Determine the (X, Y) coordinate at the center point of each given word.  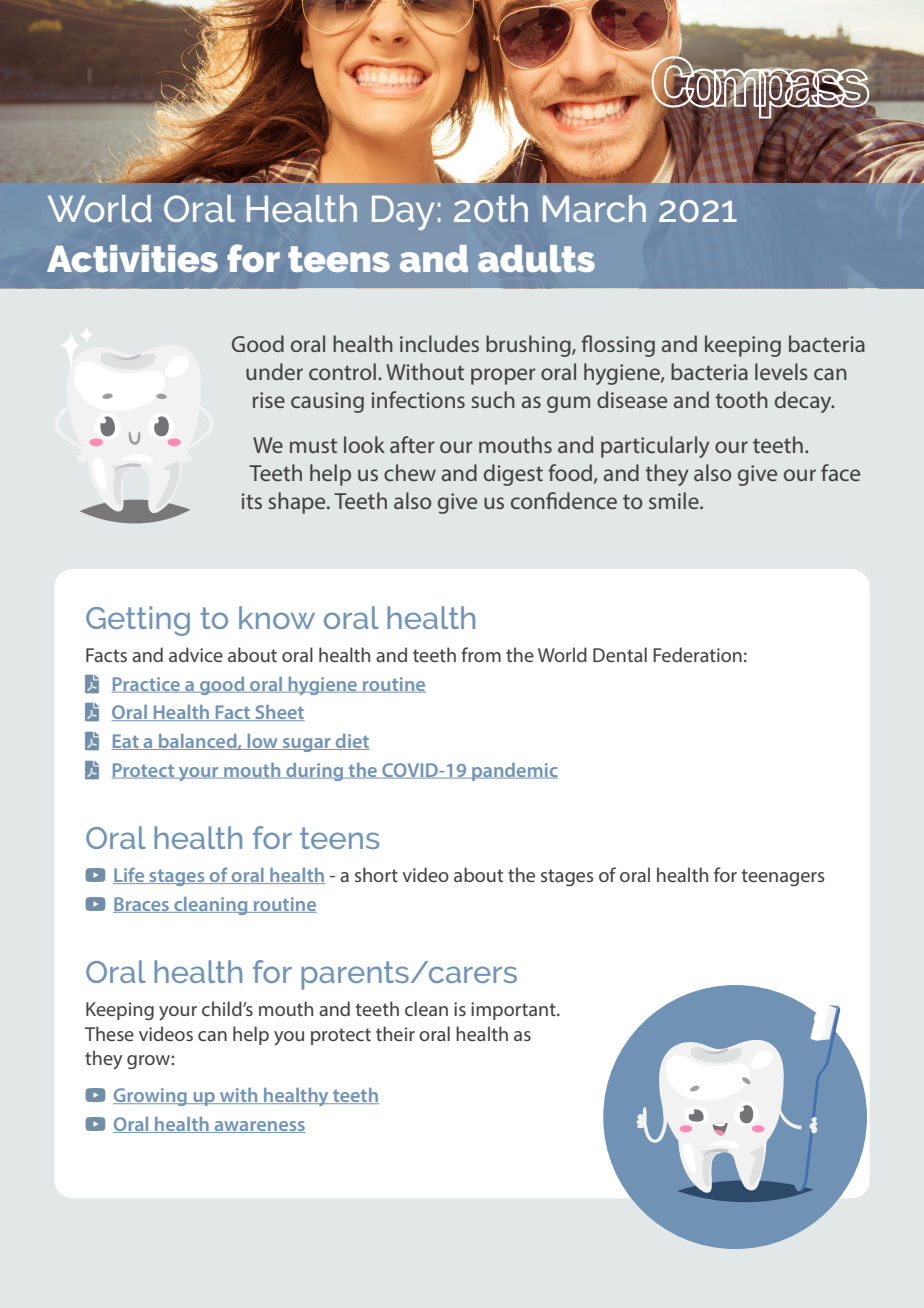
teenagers (783, 877)
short (376, 874)
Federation (697, 654)
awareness (259, 1127)
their (395, 1033)
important (514, 1011)
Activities (132, 259)
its (252, 501)
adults (536, 258)
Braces (142, 905)
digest (513, 475)
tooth (741, 399)
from (481, 654)
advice (196, 654)
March (594, 208)
